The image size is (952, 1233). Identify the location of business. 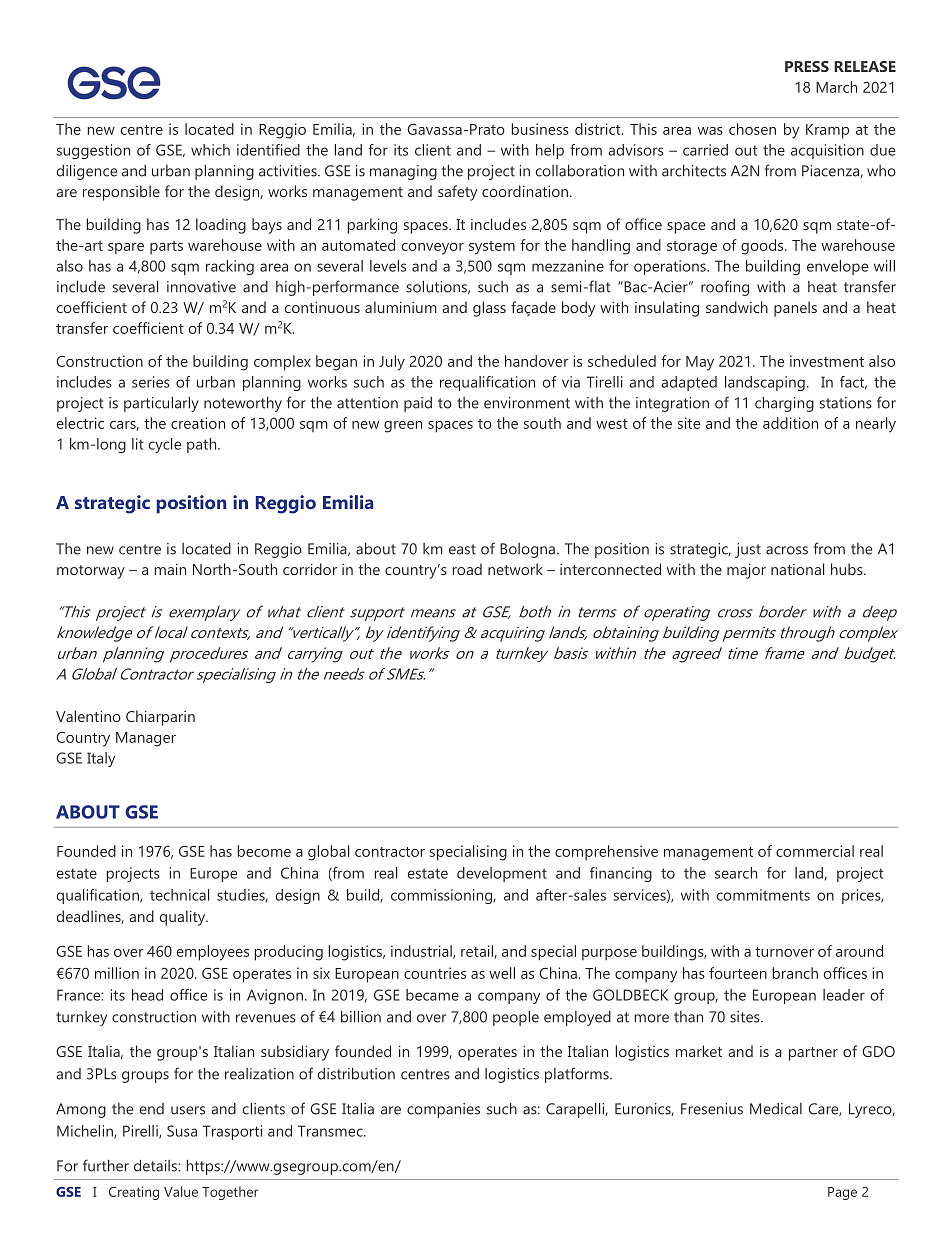
(540, 129).
